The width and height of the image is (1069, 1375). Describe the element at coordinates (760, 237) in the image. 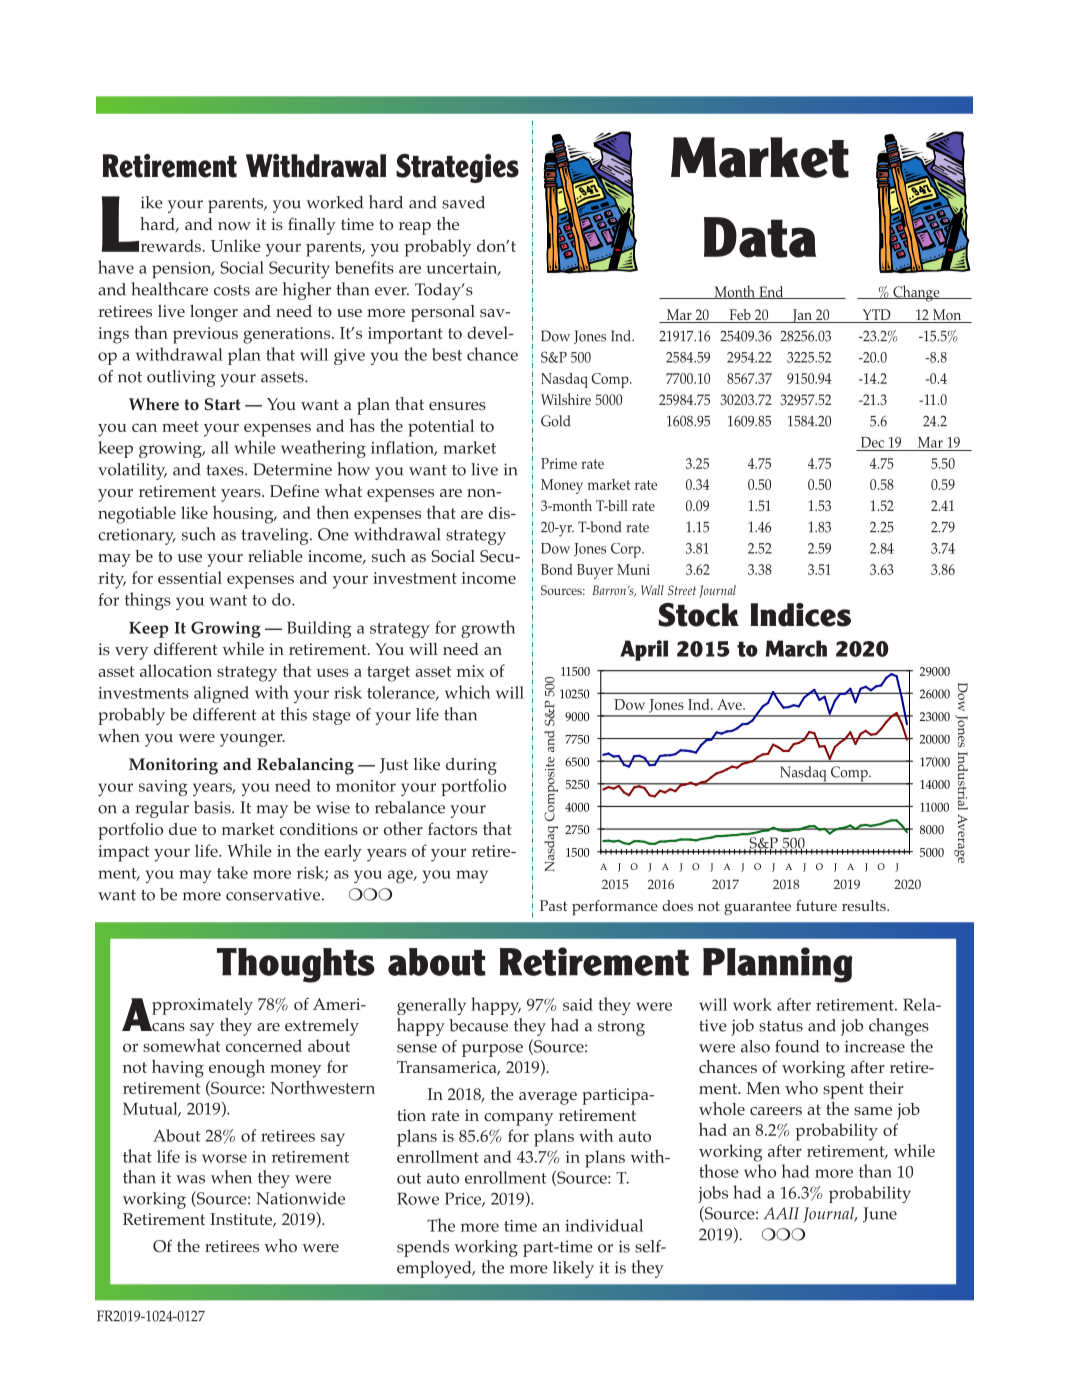

I see `Data` at that location.
